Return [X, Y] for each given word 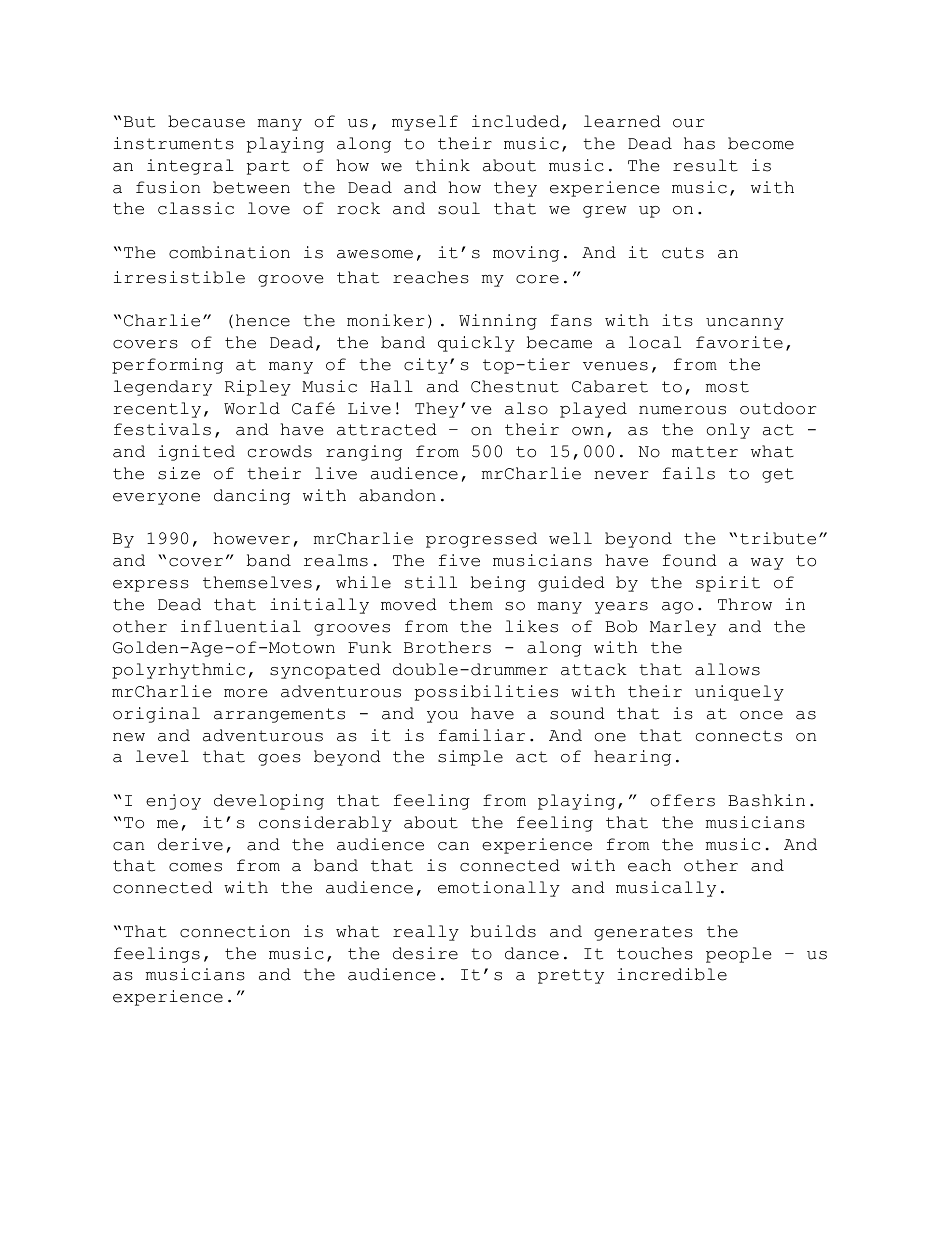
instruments [174, 143]
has [699, 143]
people [738, 955]
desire [425, 953]
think [442, 165]
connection [235, 931]
